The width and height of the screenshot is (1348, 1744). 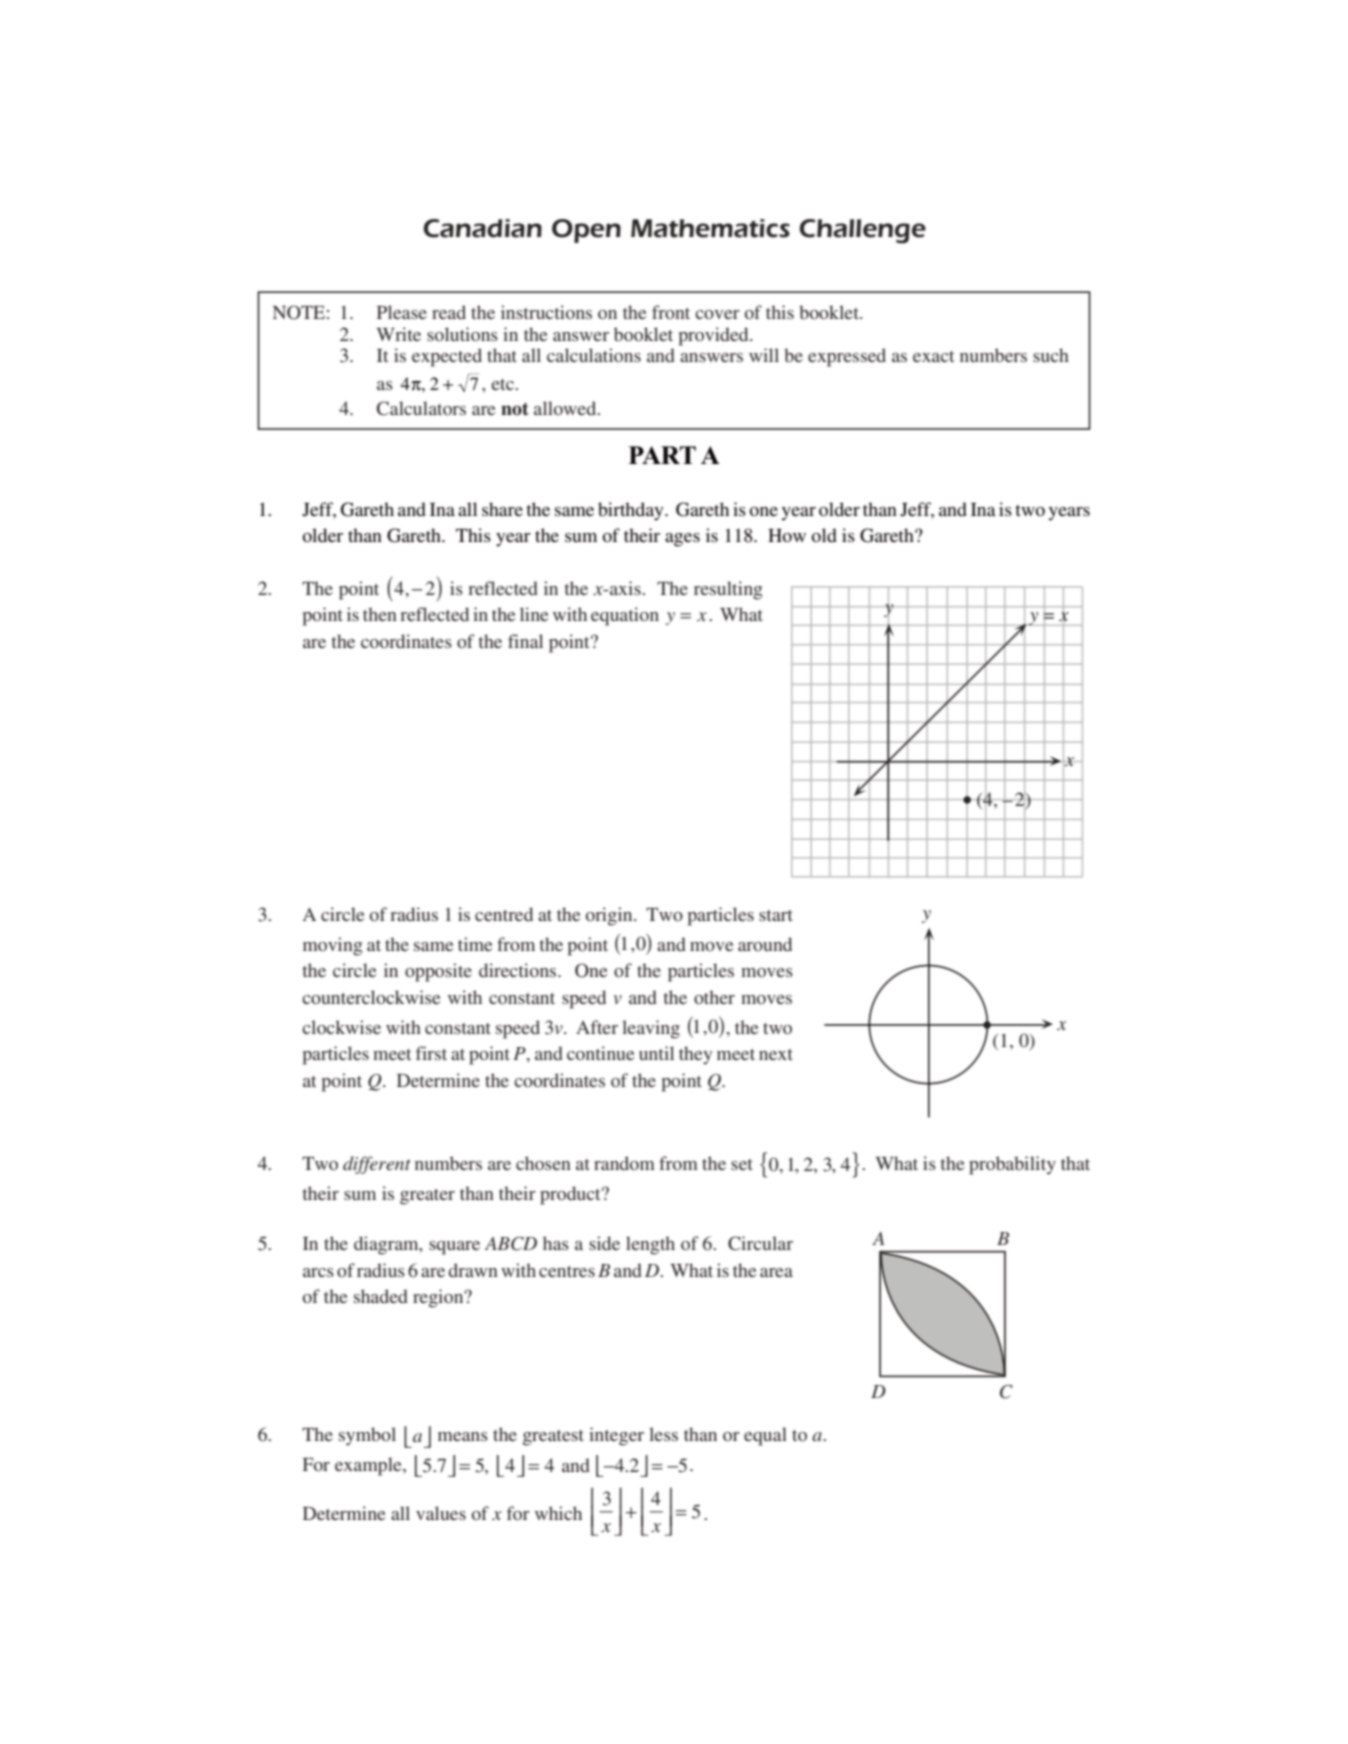 I want to click on less, so click(x=663, y=1434).
